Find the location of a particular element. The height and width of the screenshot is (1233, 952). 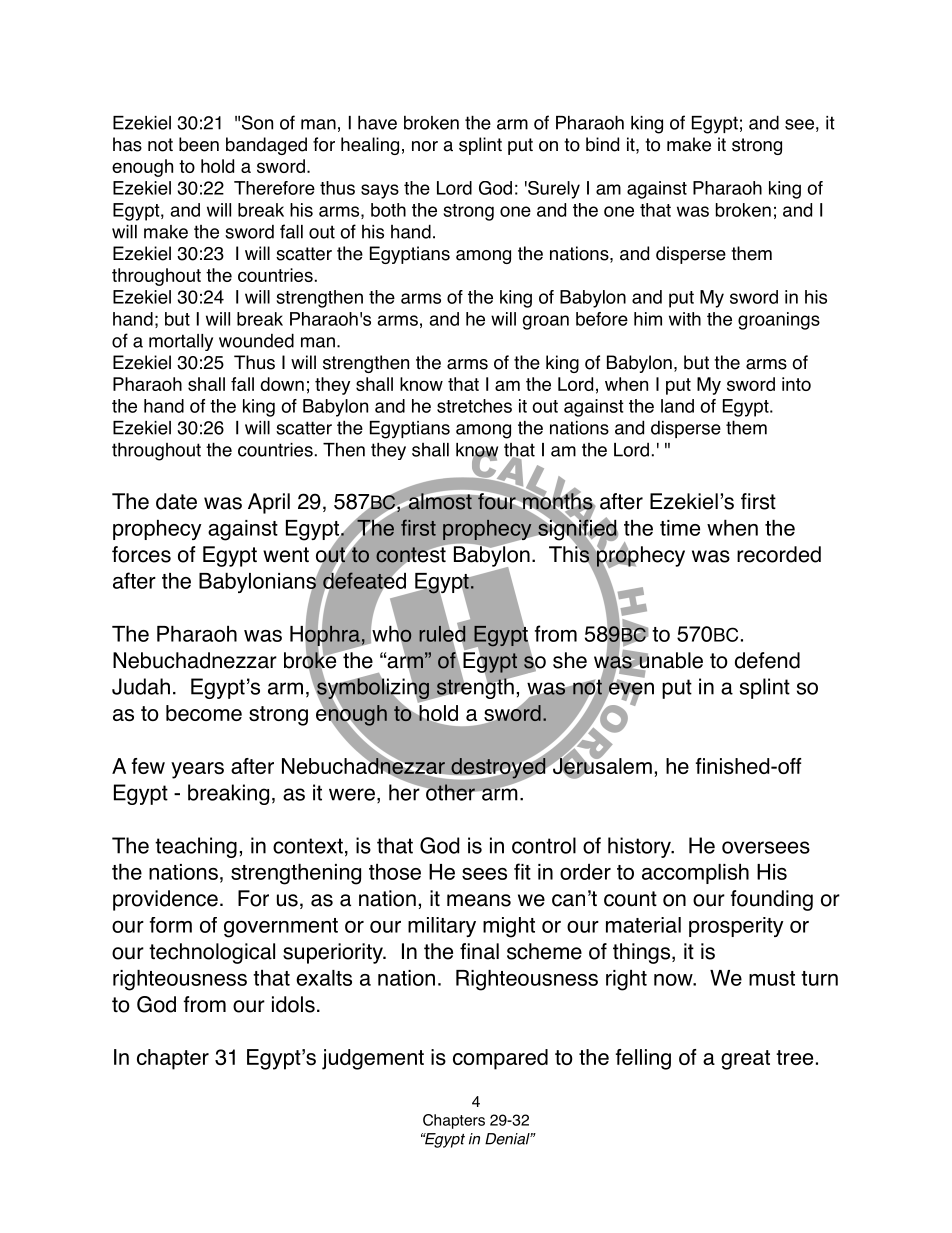

bind is located at coordinates (602, 144).
